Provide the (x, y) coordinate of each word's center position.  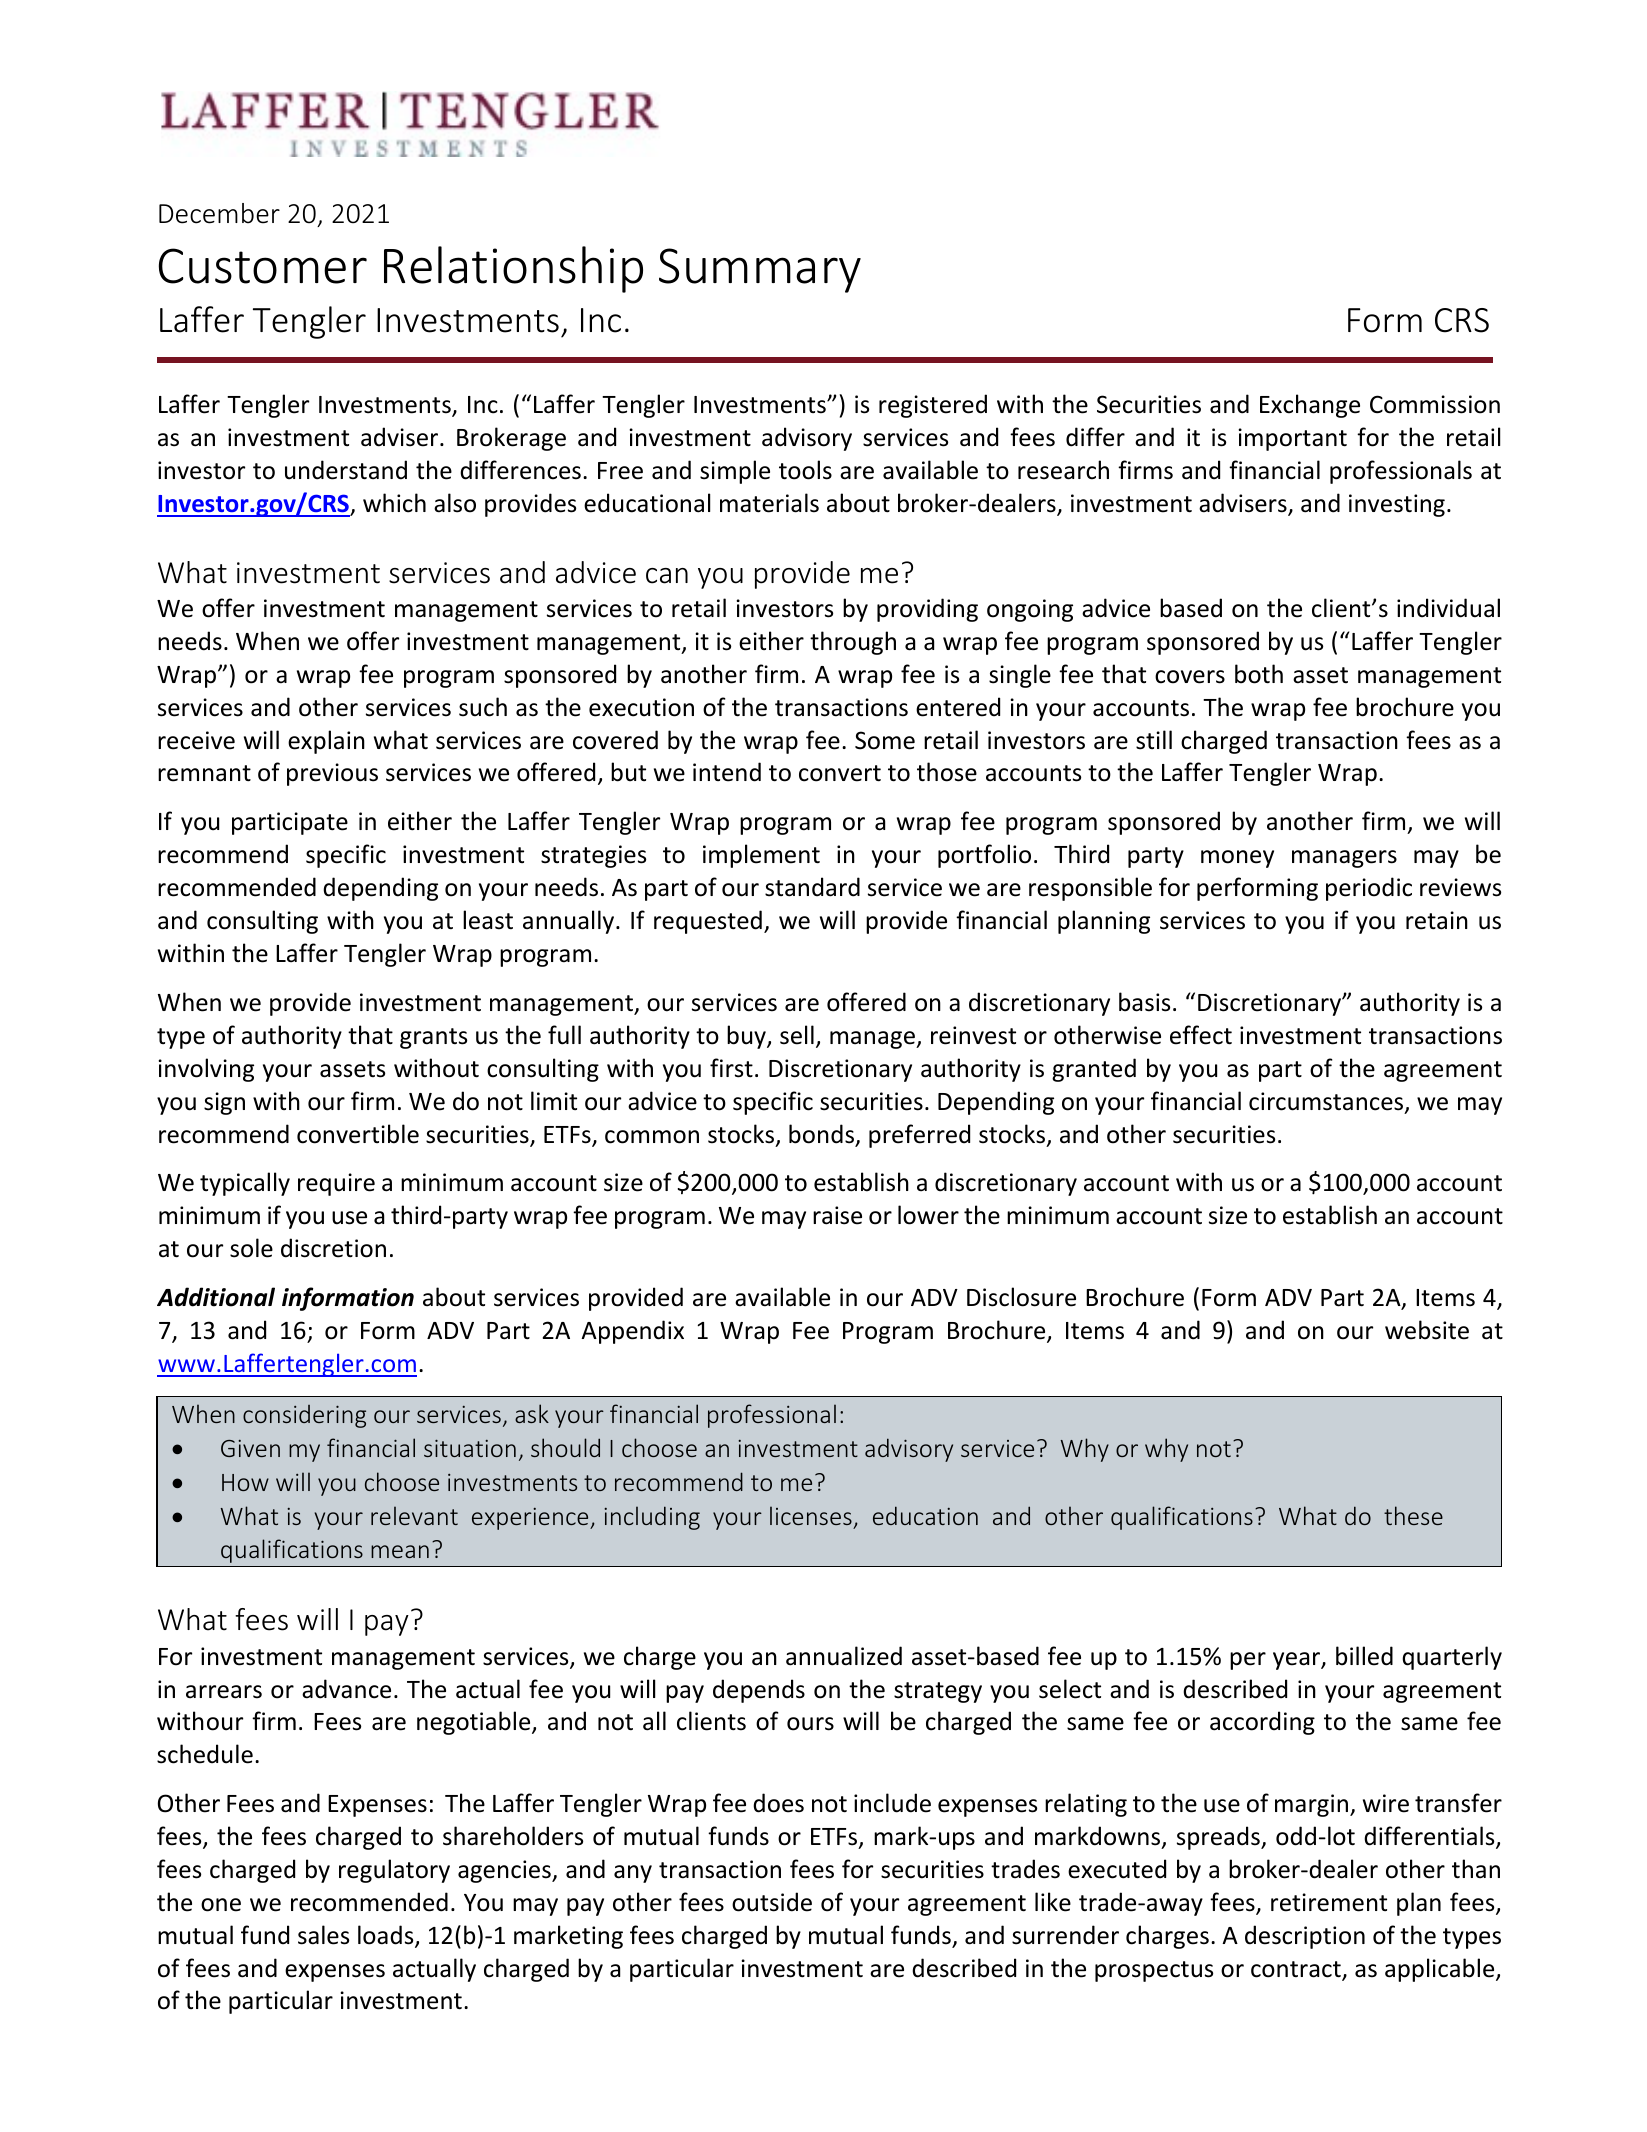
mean (400, 1551)
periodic (1369, 889)
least (488, 920)
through (853, 643)
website (1427, 1330)
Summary (760, 270)
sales (323, 1935)
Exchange (1310, 406)
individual (1448, 608)
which (394, 503)
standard (812, 887)
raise (837, 1215)
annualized (844, 1656)
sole (251, 1248)
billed (1364, 1656)
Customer (263, 266)
